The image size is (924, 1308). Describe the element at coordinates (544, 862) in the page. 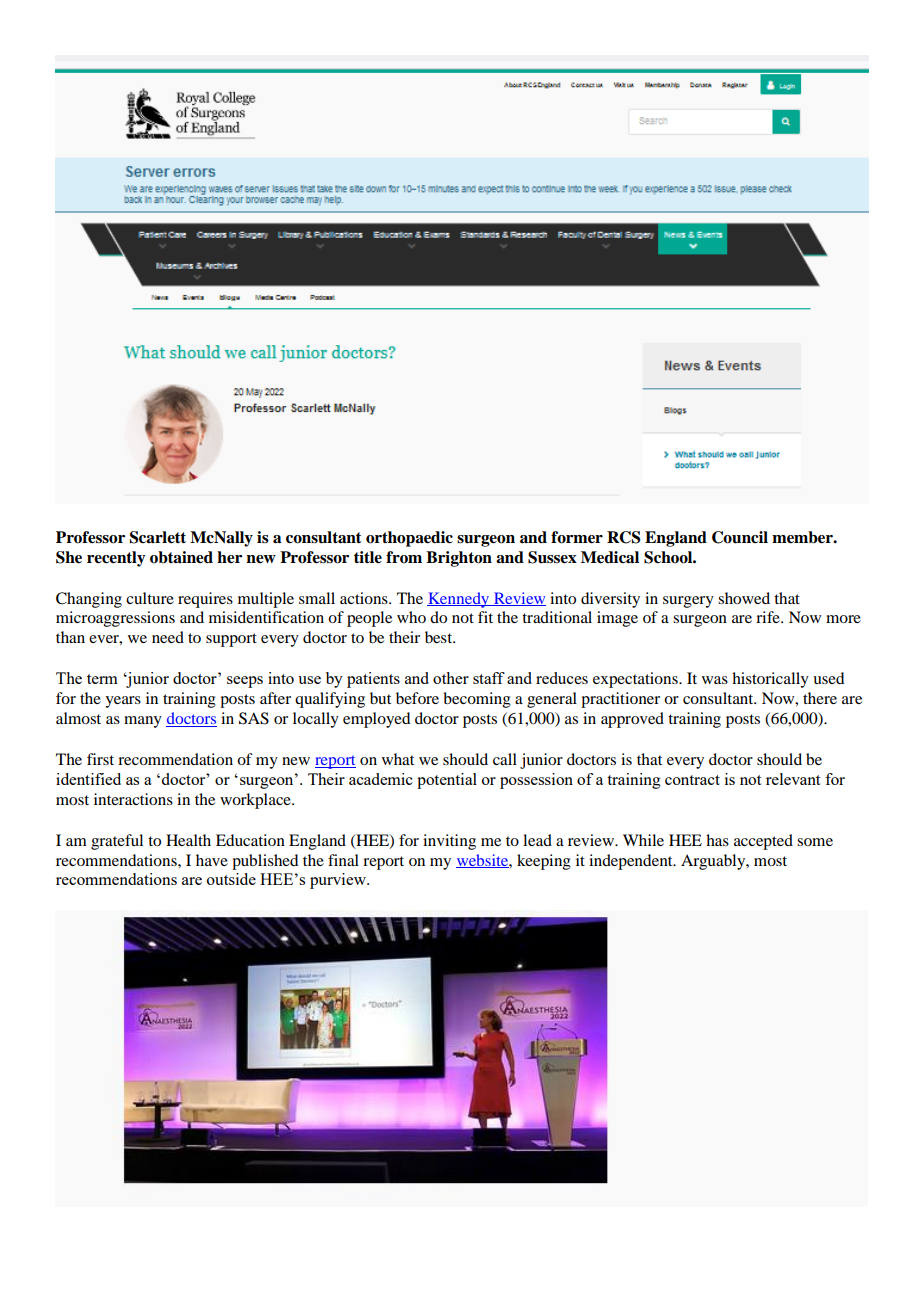

I see `keeping` at that location.
